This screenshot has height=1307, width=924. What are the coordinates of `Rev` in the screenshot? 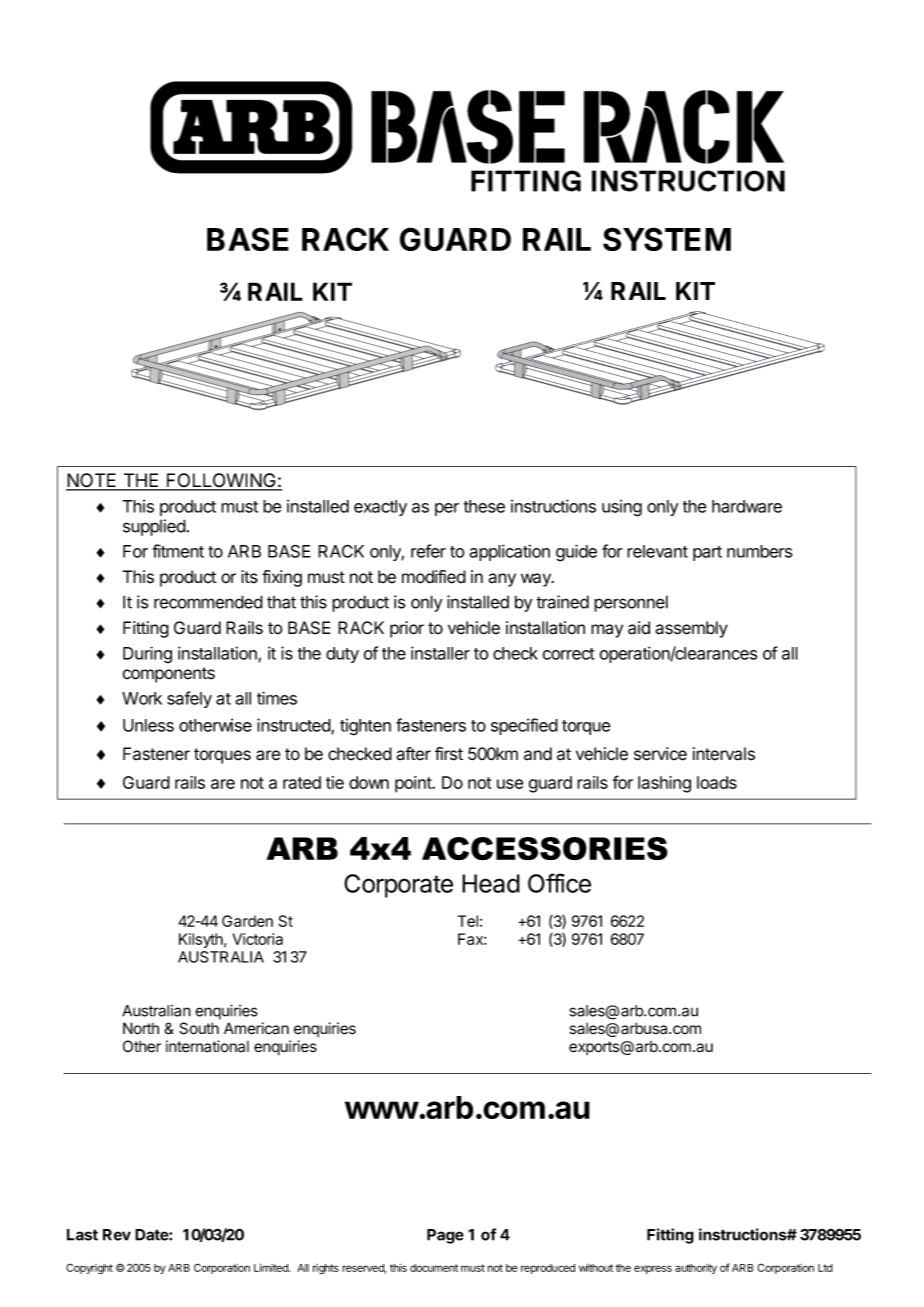 It's located at (117, 1235).
